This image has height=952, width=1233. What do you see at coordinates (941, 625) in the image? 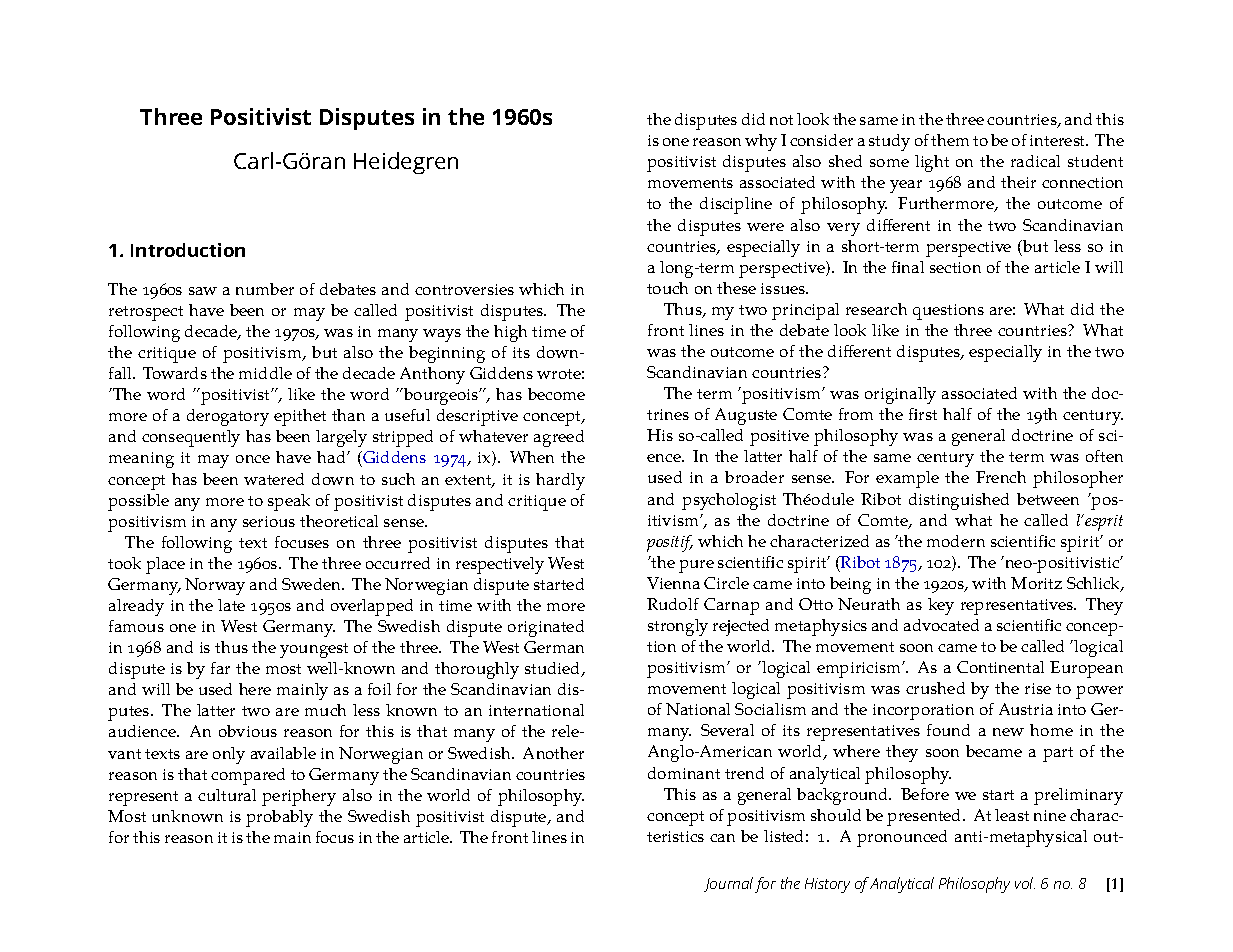
I see `advocated` at bounding box center [941, 625].
